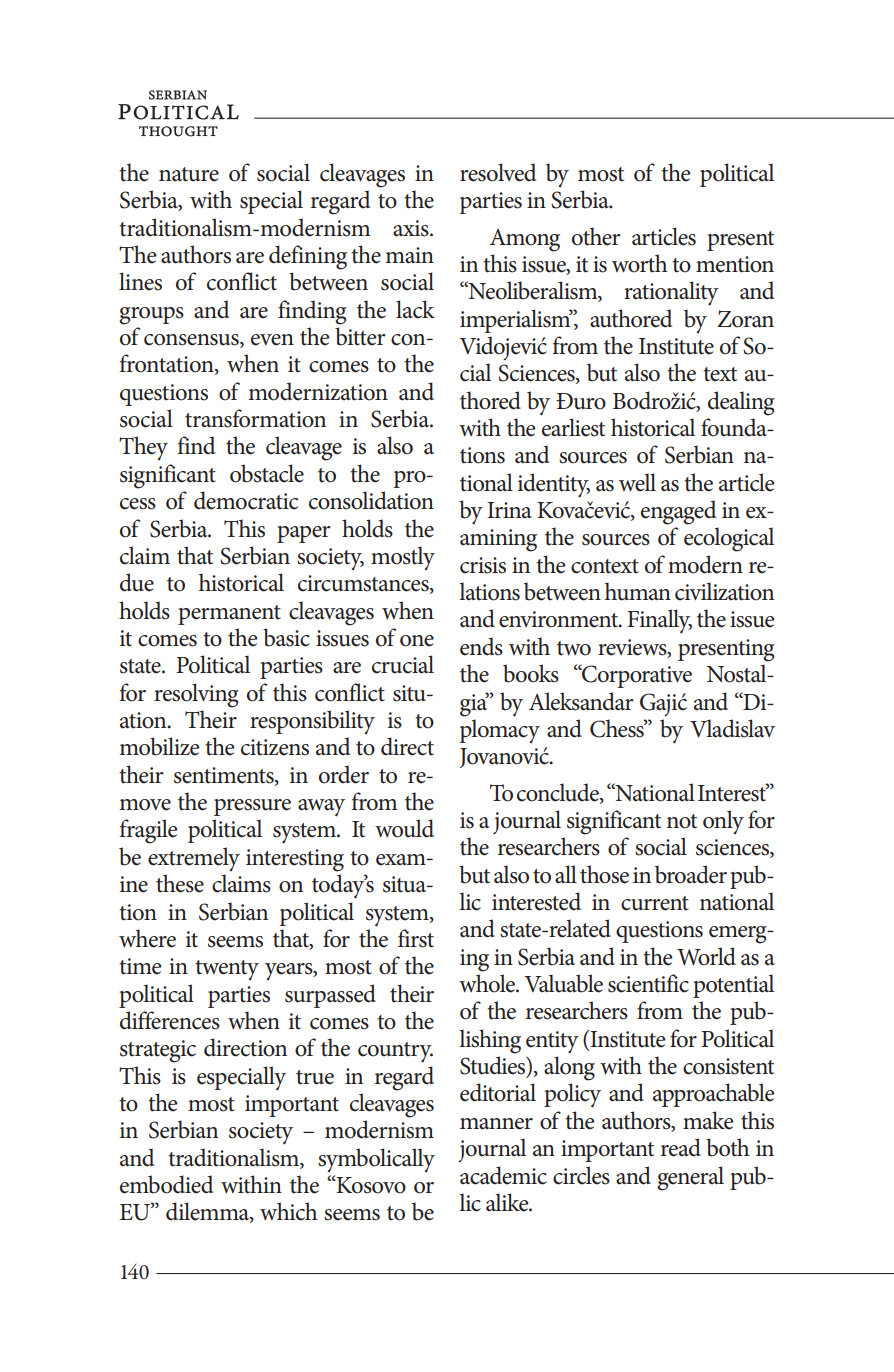  Describe the element at coordinates (166, 1184) in the screenshot. I see `embodied` at that location.
